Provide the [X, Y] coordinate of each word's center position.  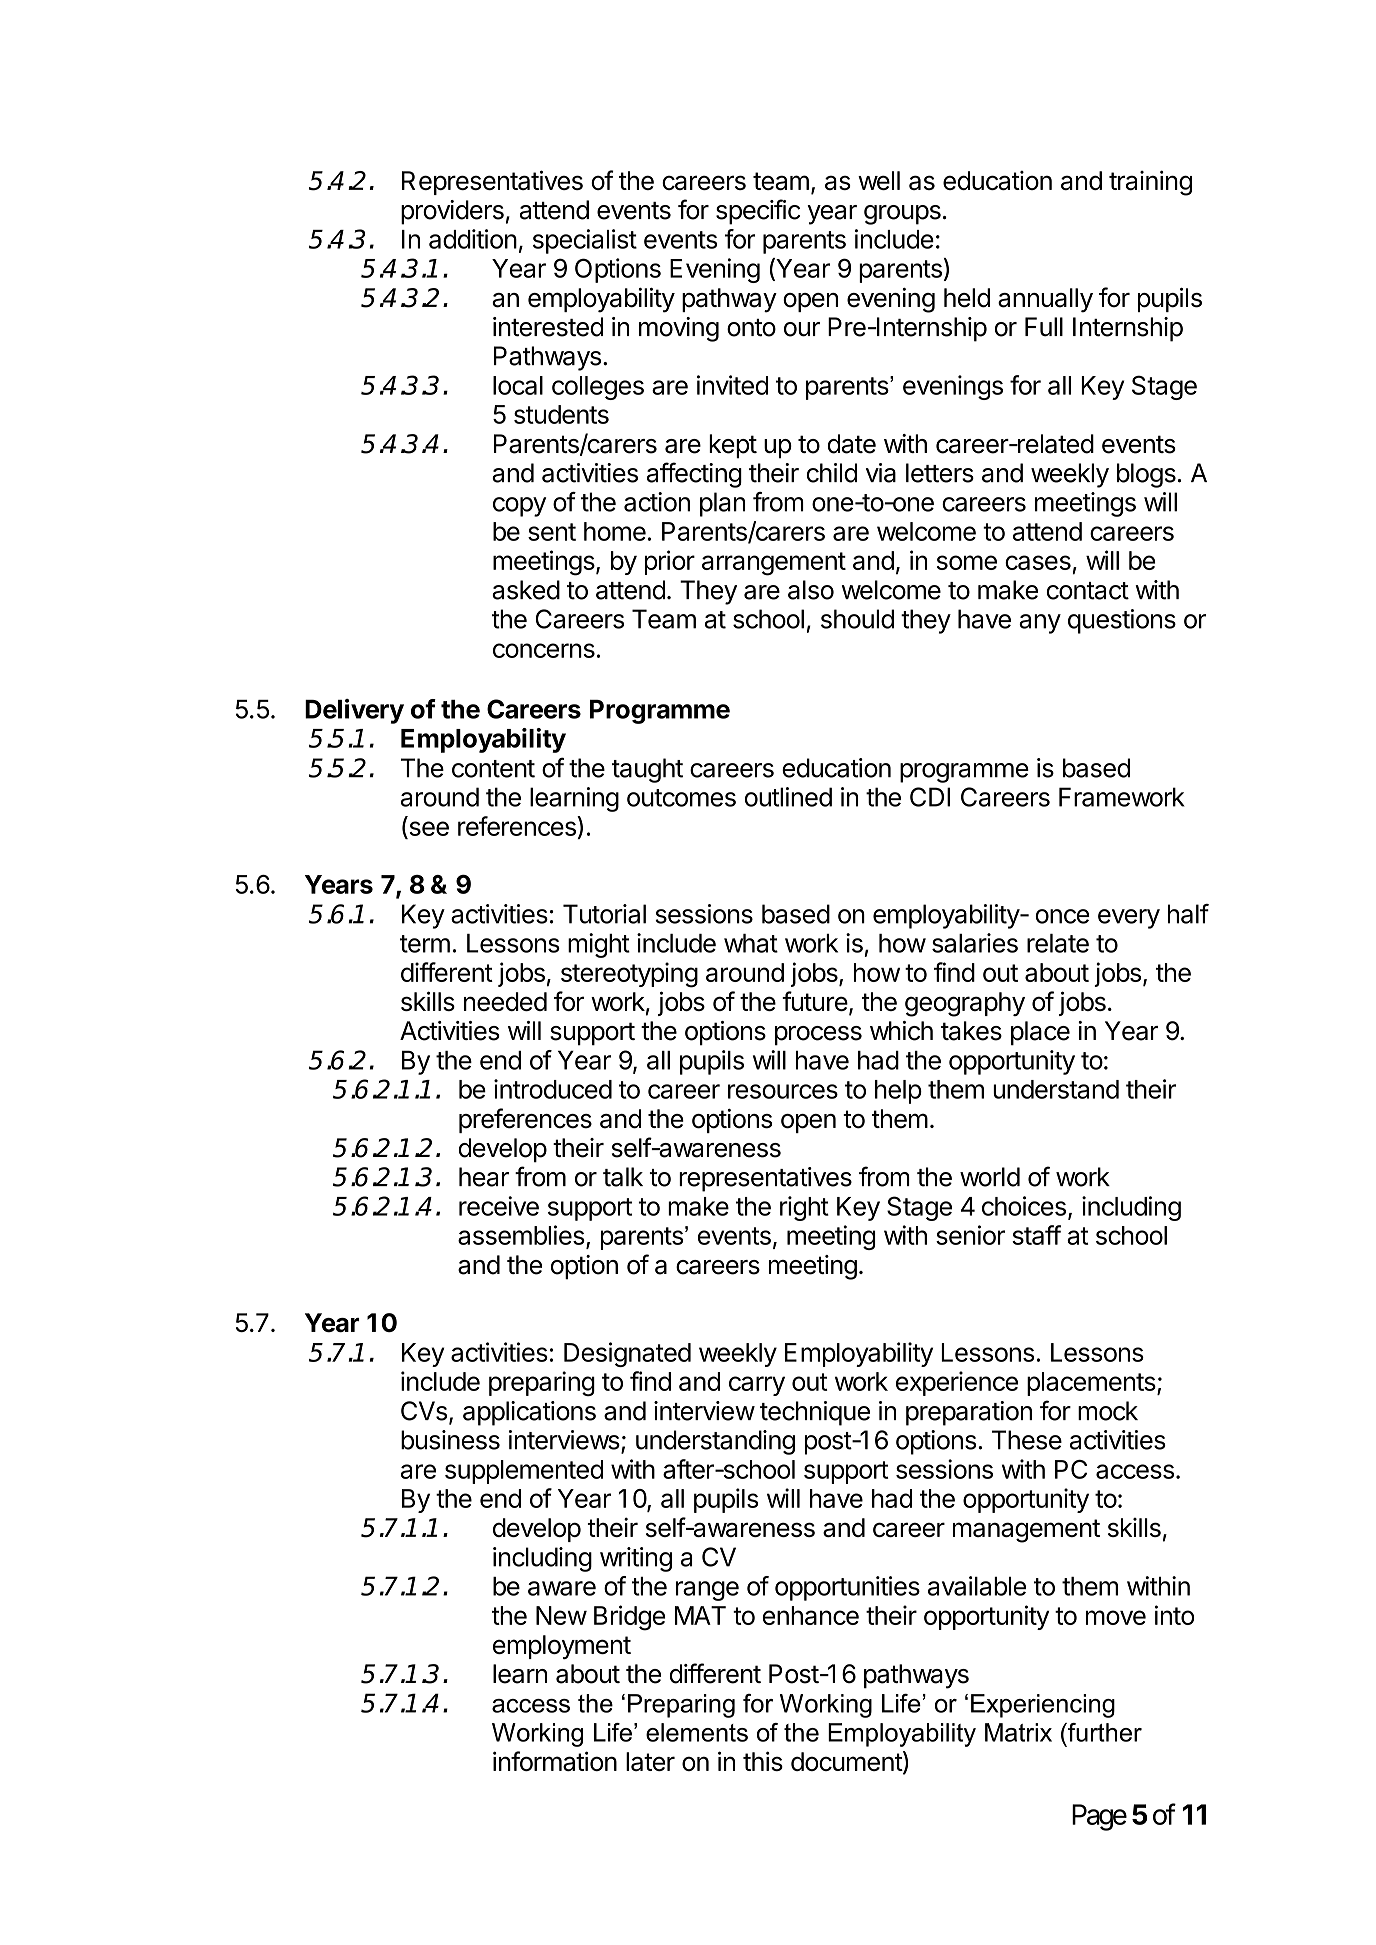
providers [452, 212]
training [1150, 183]
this [763, 1761]
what [751, 943]
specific [758, 212]
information [555, 1761]
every [1129, 919]
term [425, 944]
